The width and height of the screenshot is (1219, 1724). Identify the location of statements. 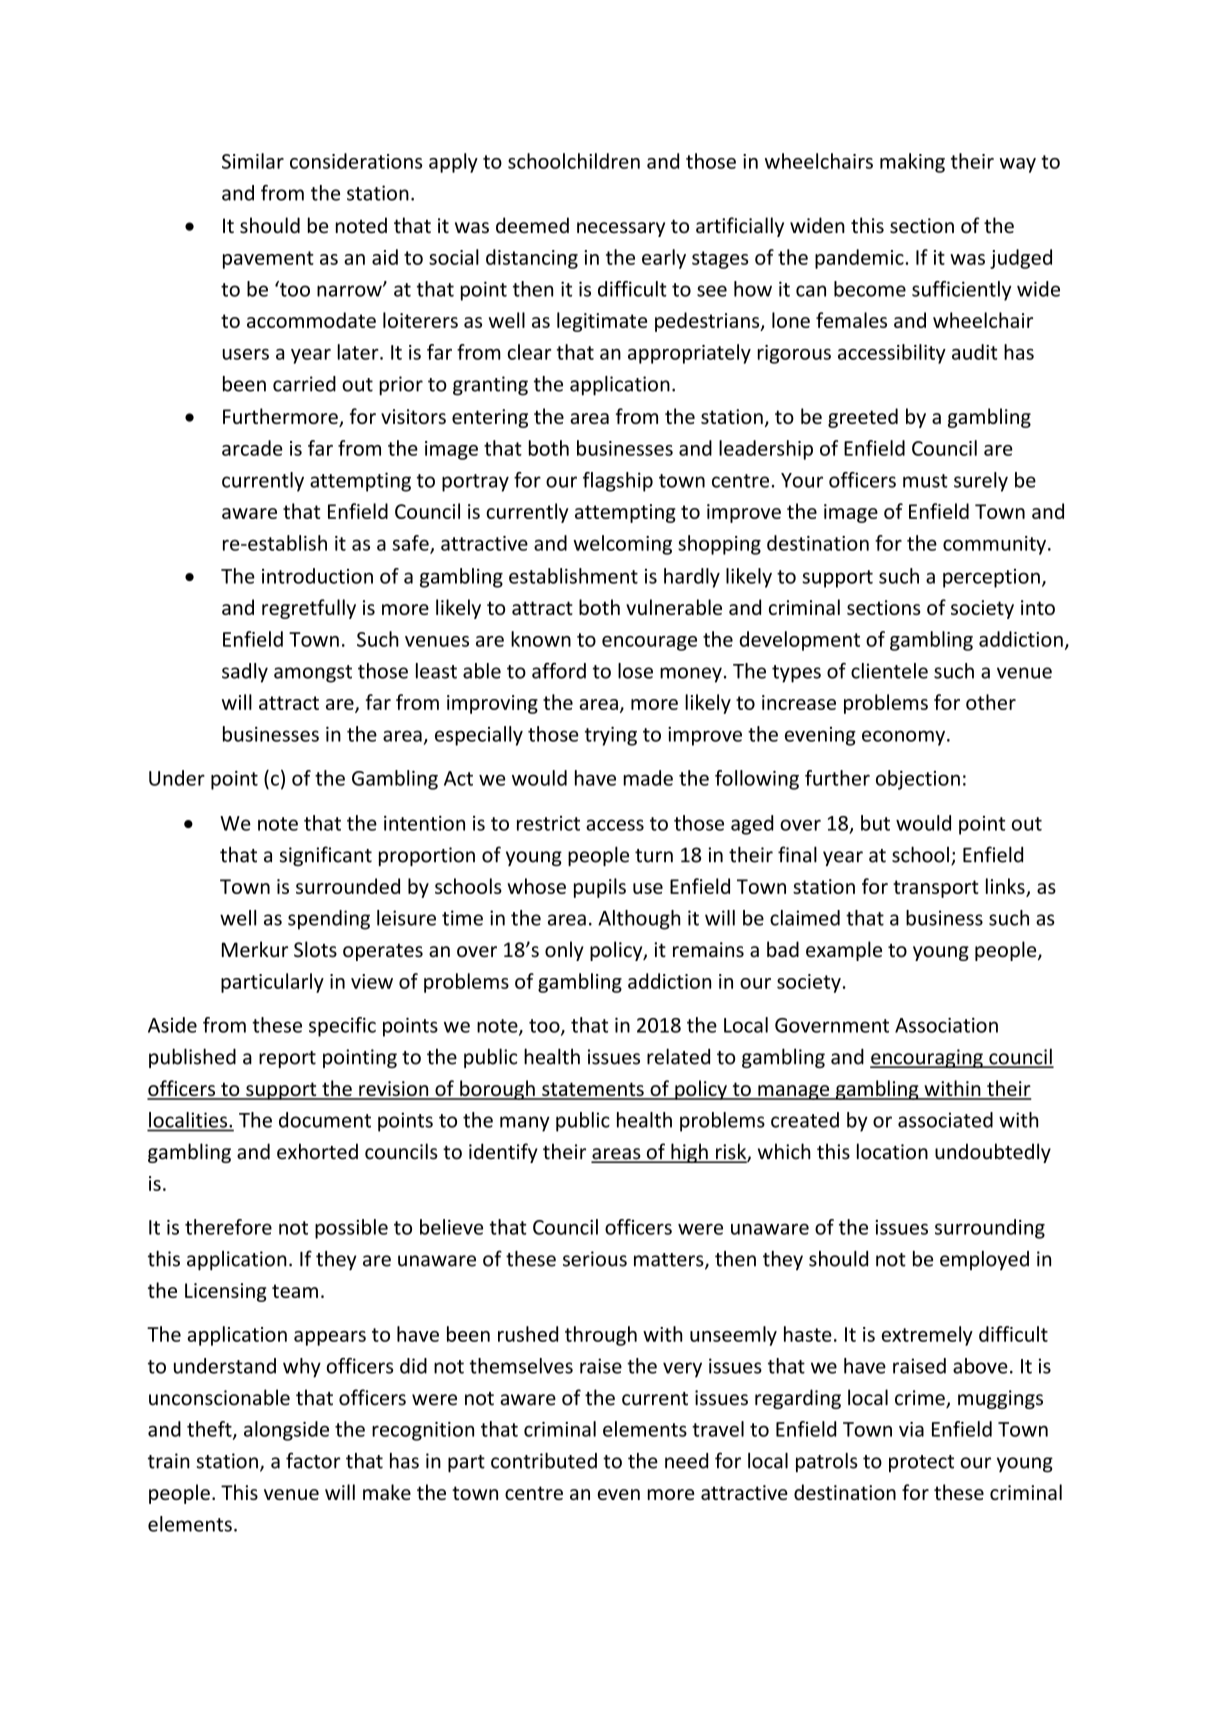
(593, 1090).
